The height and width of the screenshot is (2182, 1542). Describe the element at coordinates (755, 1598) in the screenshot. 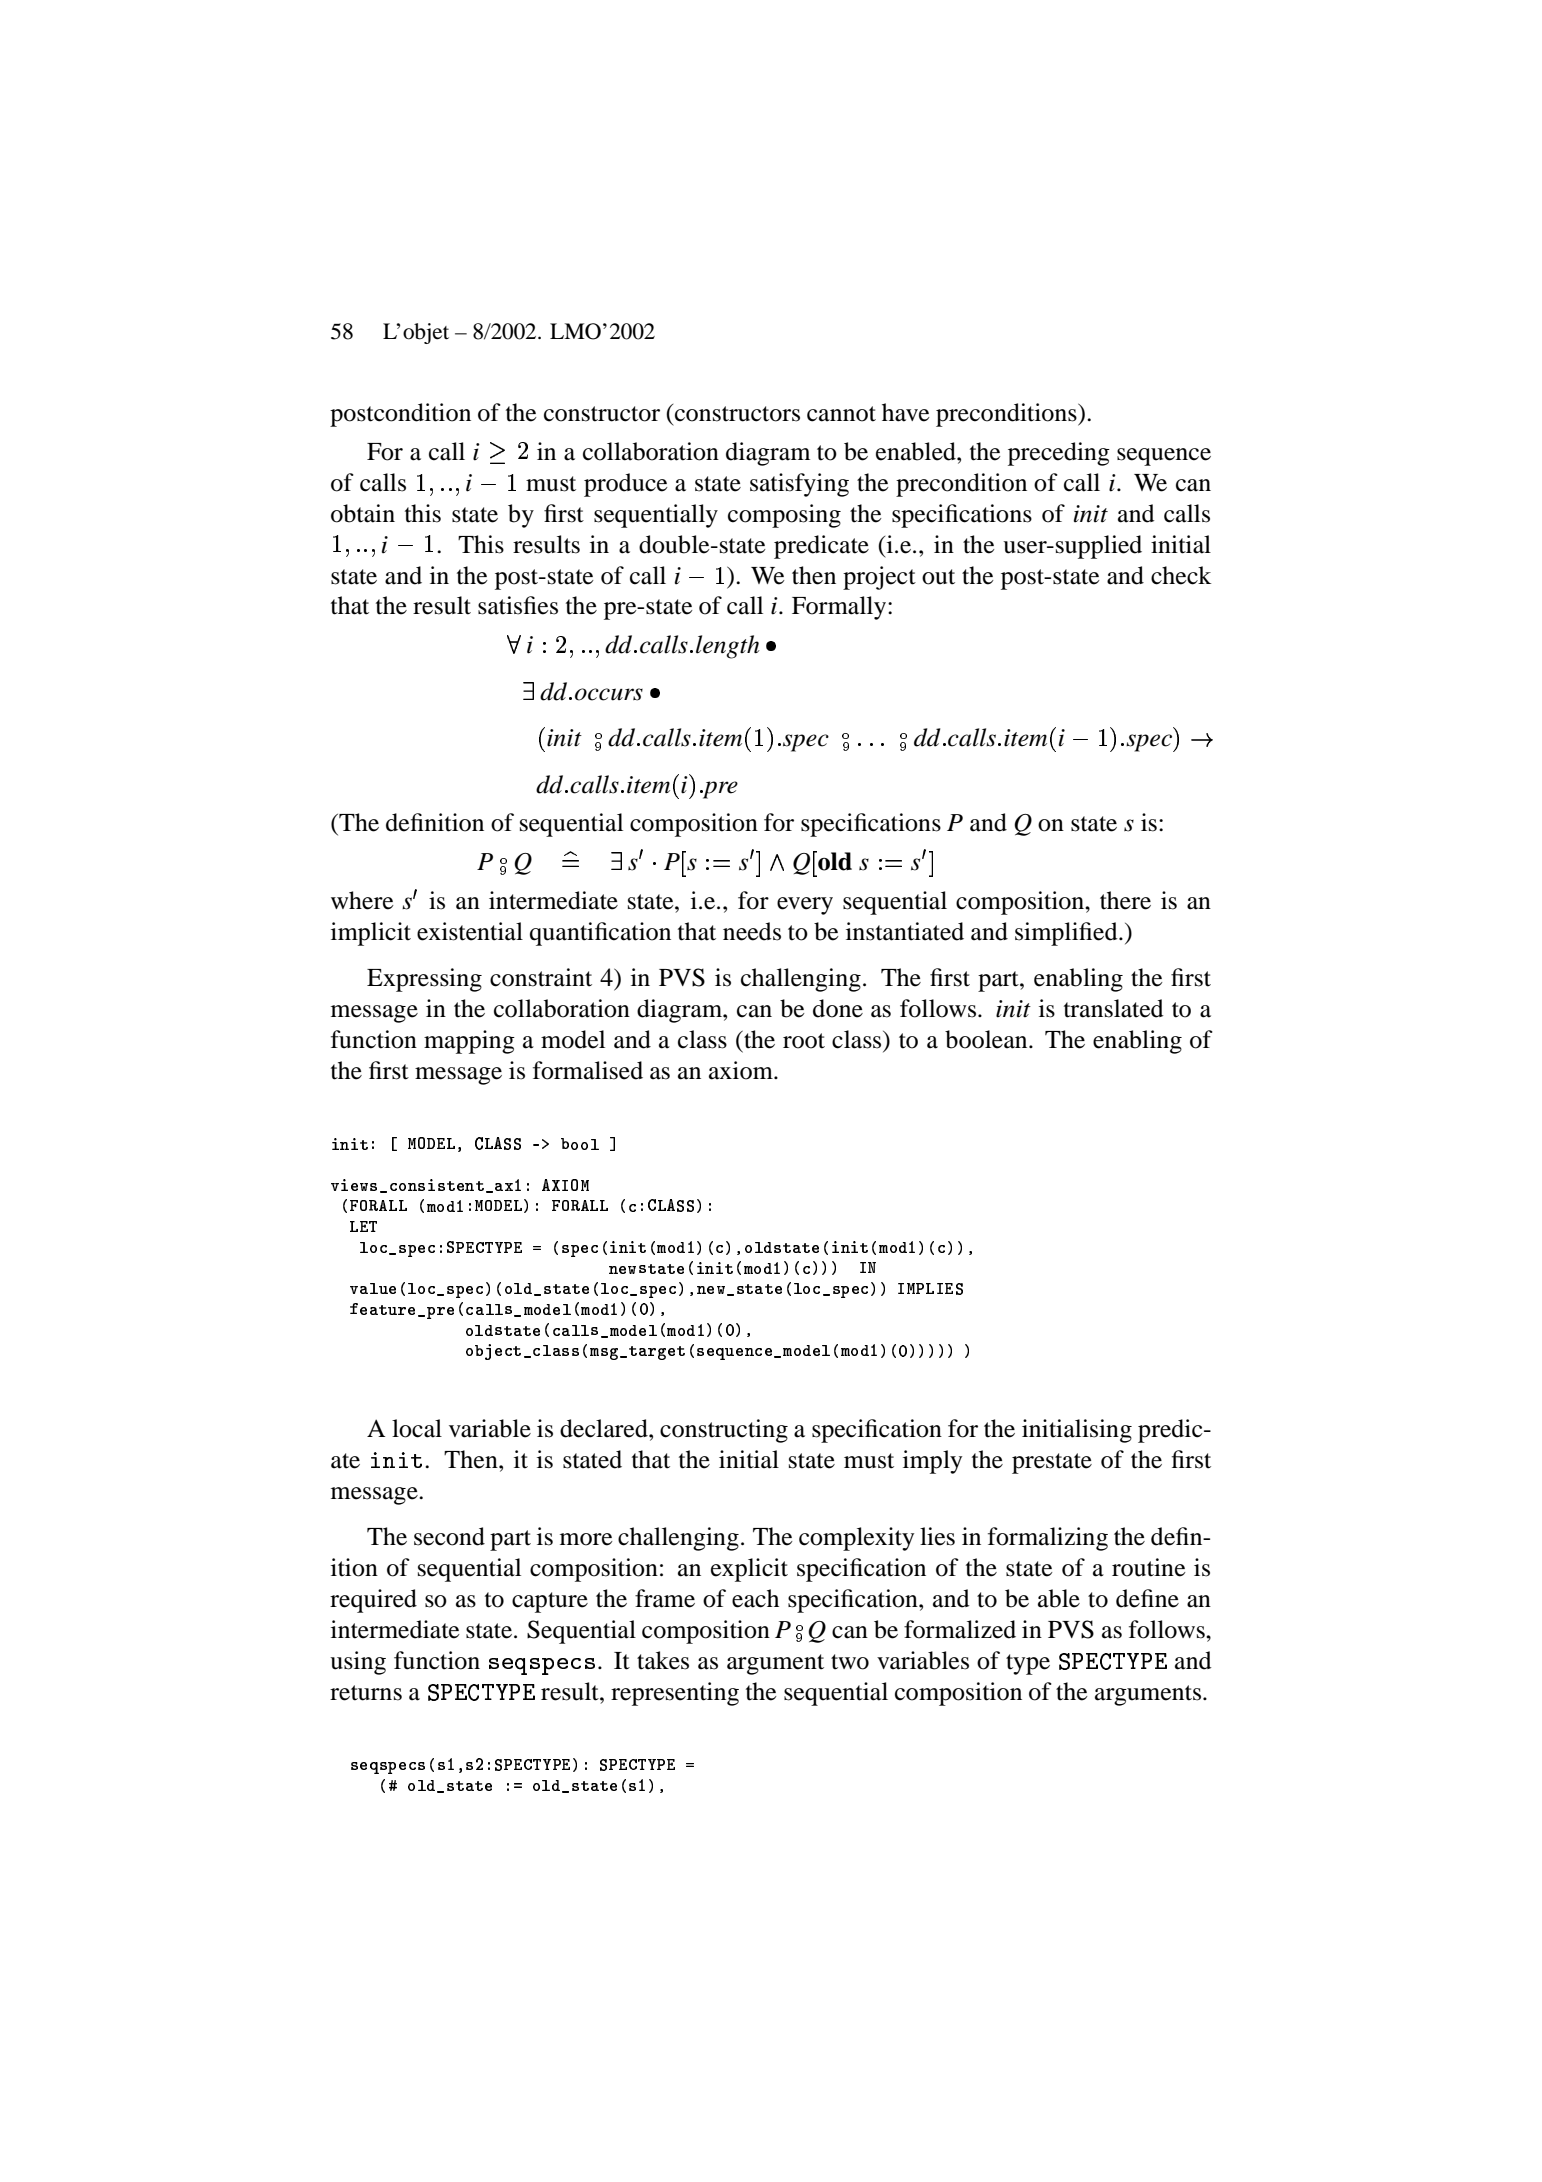

I see `each` at that location.
